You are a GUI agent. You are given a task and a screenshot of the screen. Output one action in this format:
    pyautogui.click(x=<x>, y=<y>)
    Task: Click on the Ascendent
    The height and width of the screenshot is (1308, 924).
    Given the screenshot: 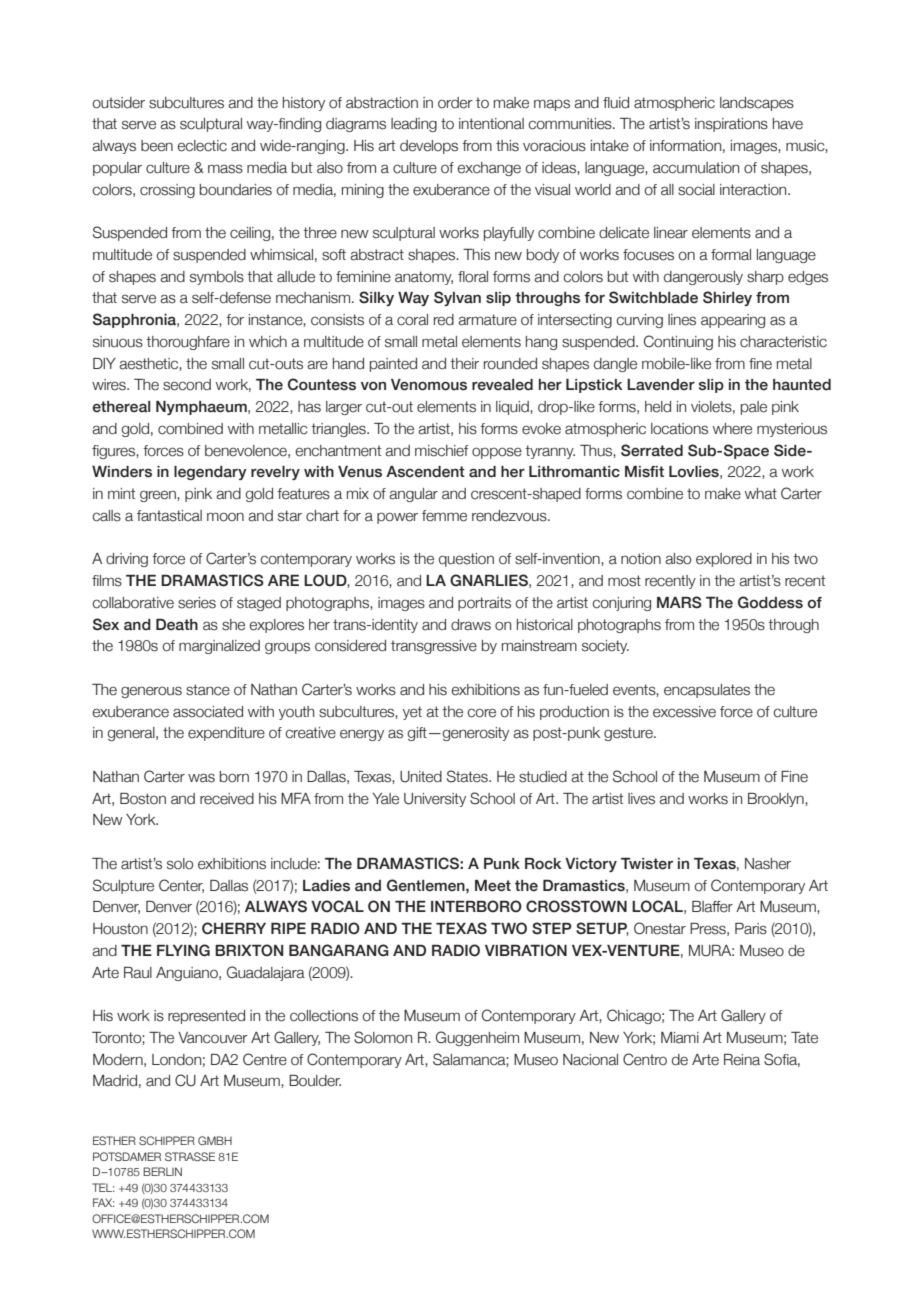 What is the action you would take?
    pyautogui.click(x=425, y=472)
